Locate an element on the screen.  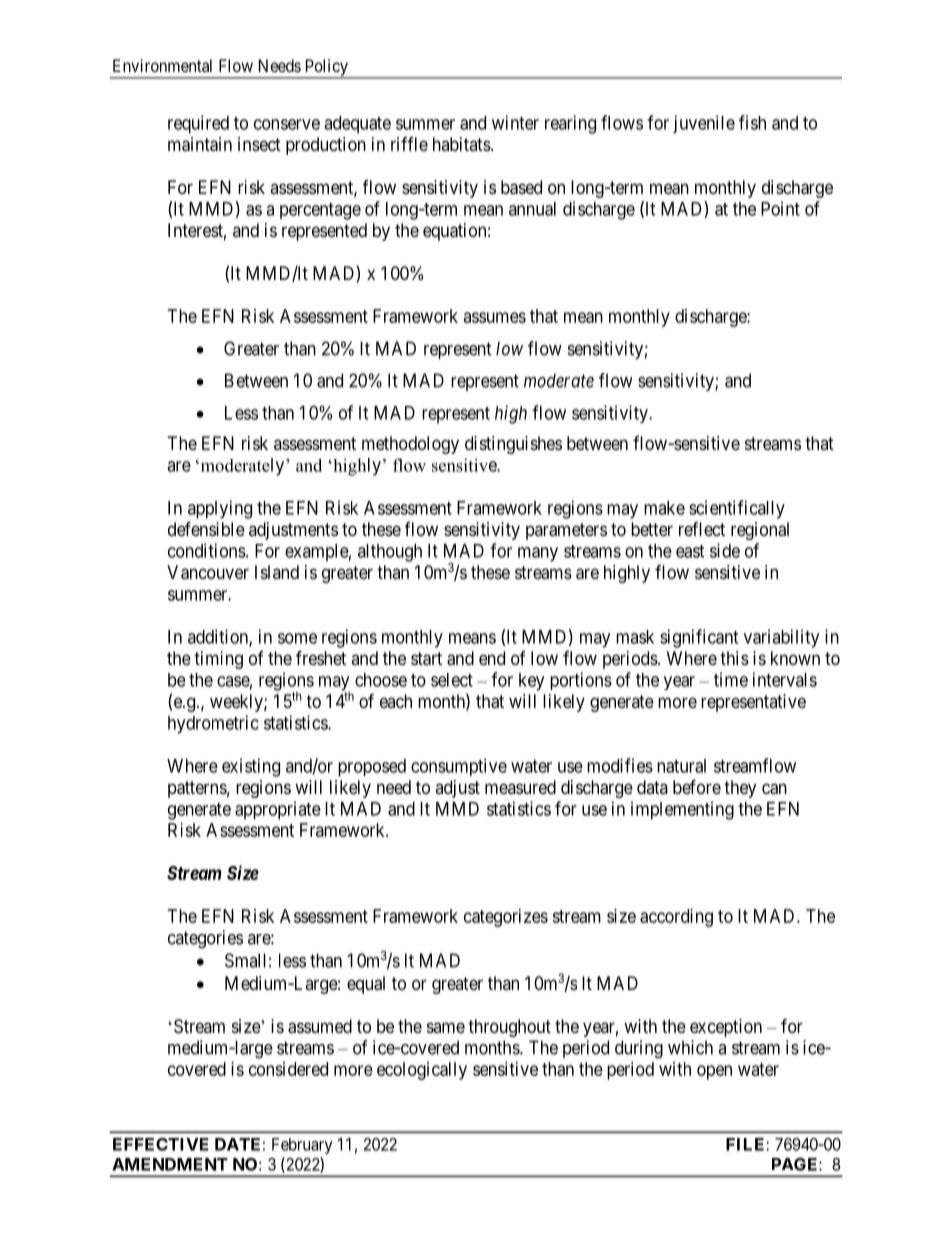
winter is located at coordinates (515, 122).
